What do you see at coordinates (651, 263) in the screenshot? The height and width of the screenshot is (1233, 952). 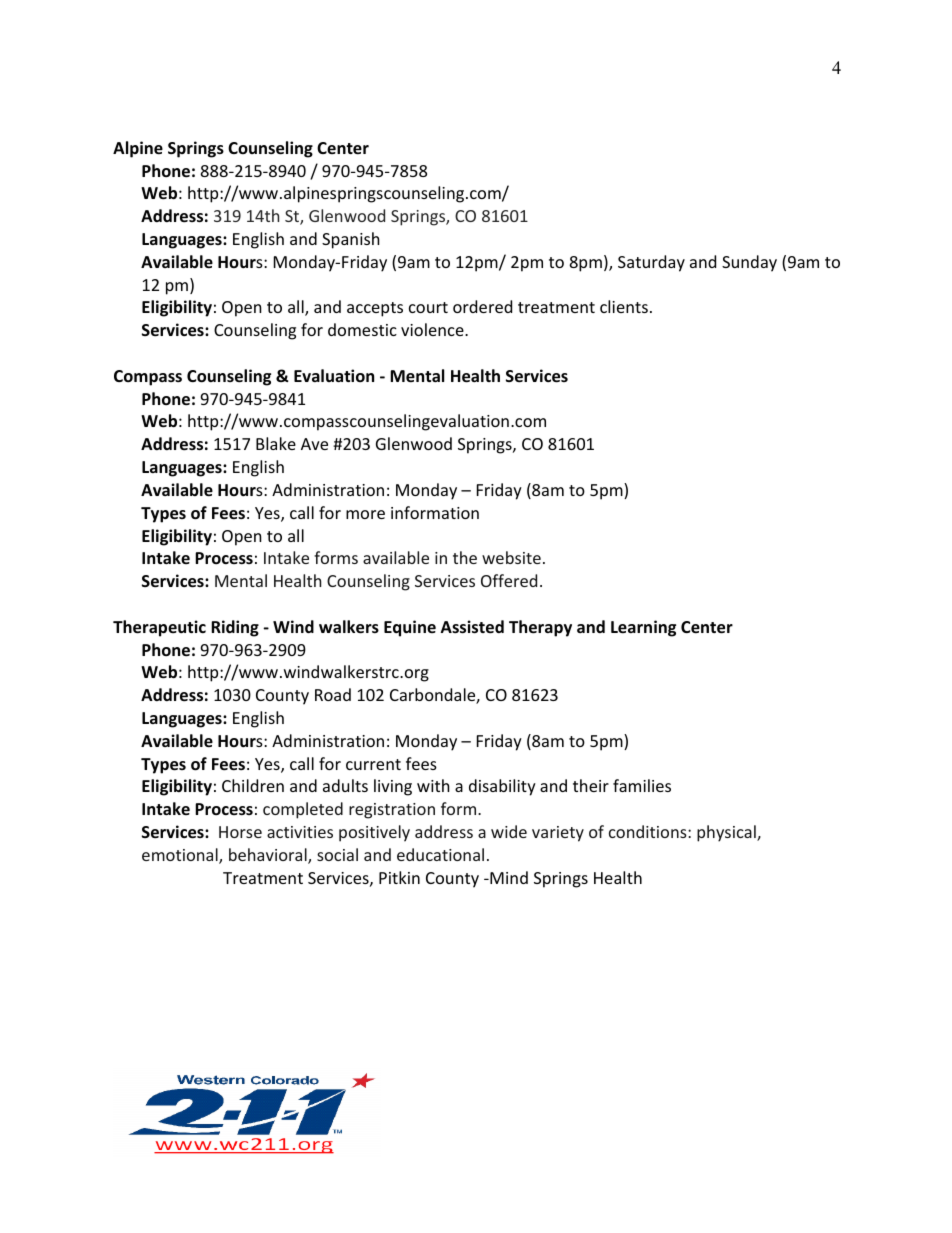 I see `Saturday` at bounding box center [651, 263].
